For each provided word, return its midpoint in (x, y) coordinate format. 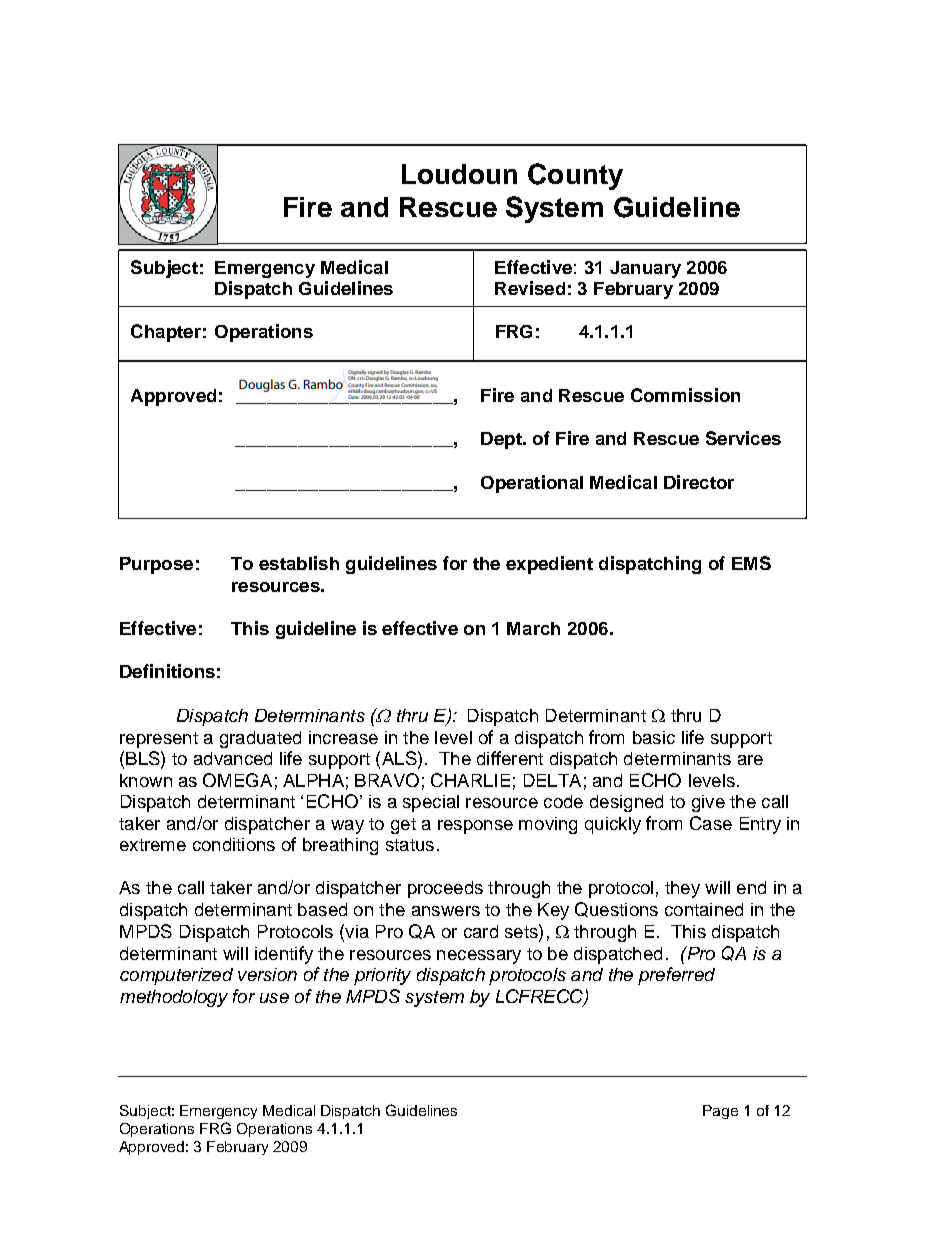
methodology (174, 998)
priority (382, 976)
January (645, 269)
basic (654, 737)
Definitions (167, 671)
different (510, 758)
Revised (530, 288)
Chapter (166, 333)
